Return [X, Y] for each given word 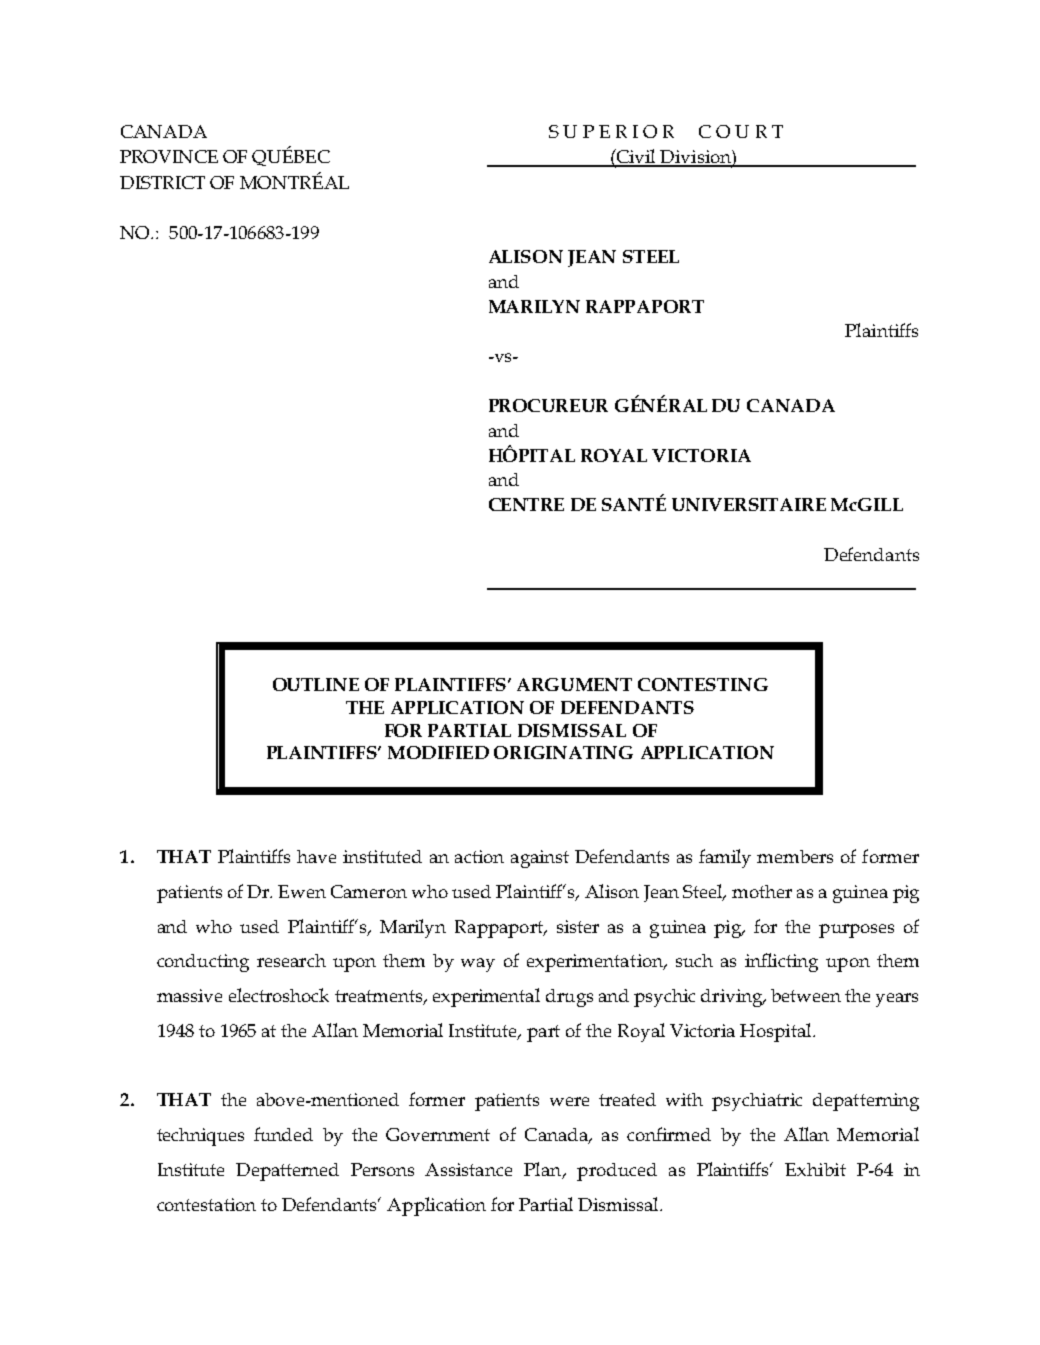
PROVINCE [169, 156]
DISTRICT [162, 182]
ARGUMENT [574, 684]
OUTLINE [316, 684]
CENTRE [526, 504]
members [795, 856]
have [316, 856]
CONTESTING [703, 684]
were [569, 1101]
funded [283, 1134]
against [540, 859]
